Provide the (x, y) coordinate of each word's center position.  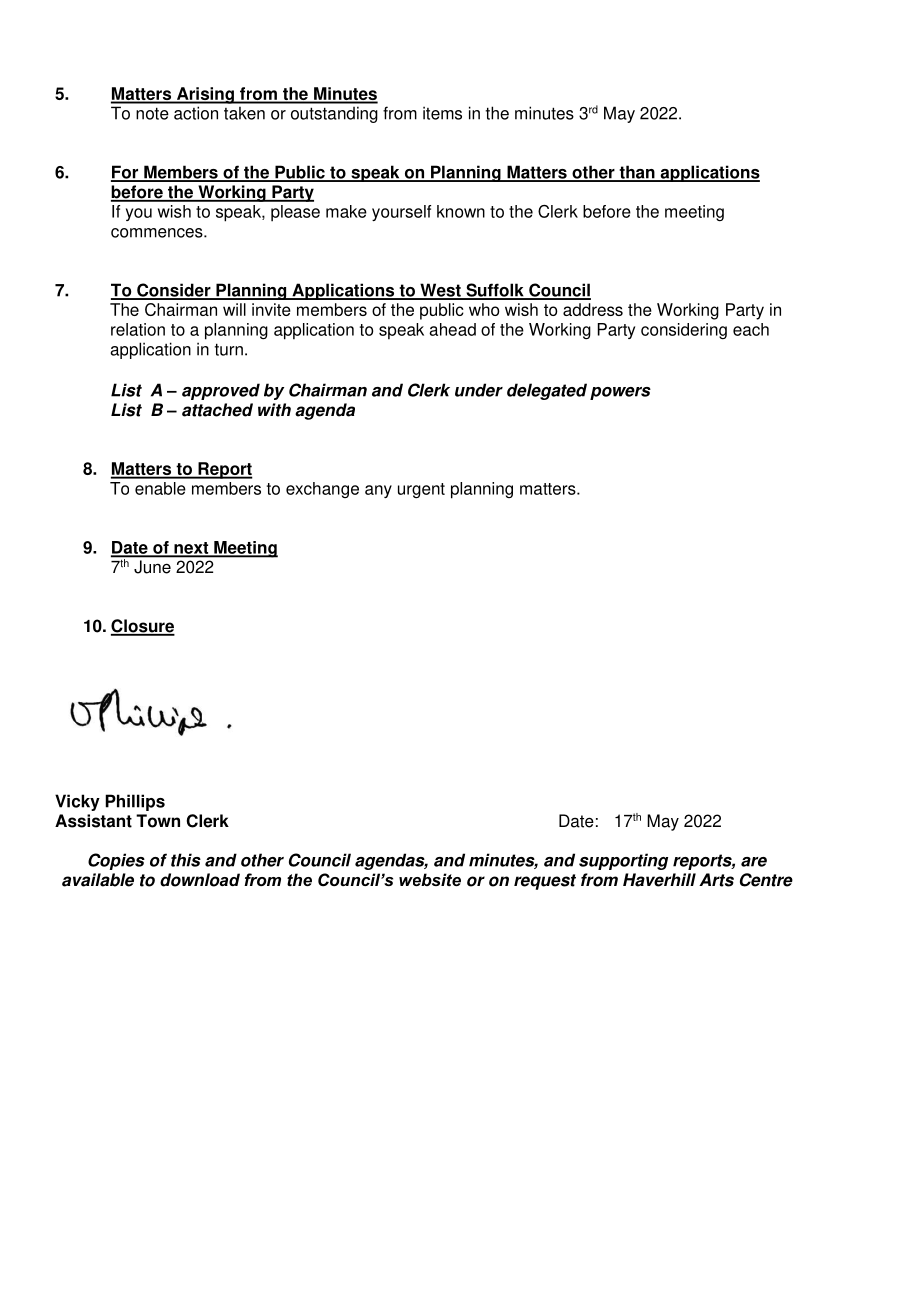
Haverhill (659, 880)
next (191, 549)
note (152, 113)
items (442, 113)
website (430, 879)
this (186, 860)
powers (620, 393)
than (637, 173)
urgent (421, 490)
